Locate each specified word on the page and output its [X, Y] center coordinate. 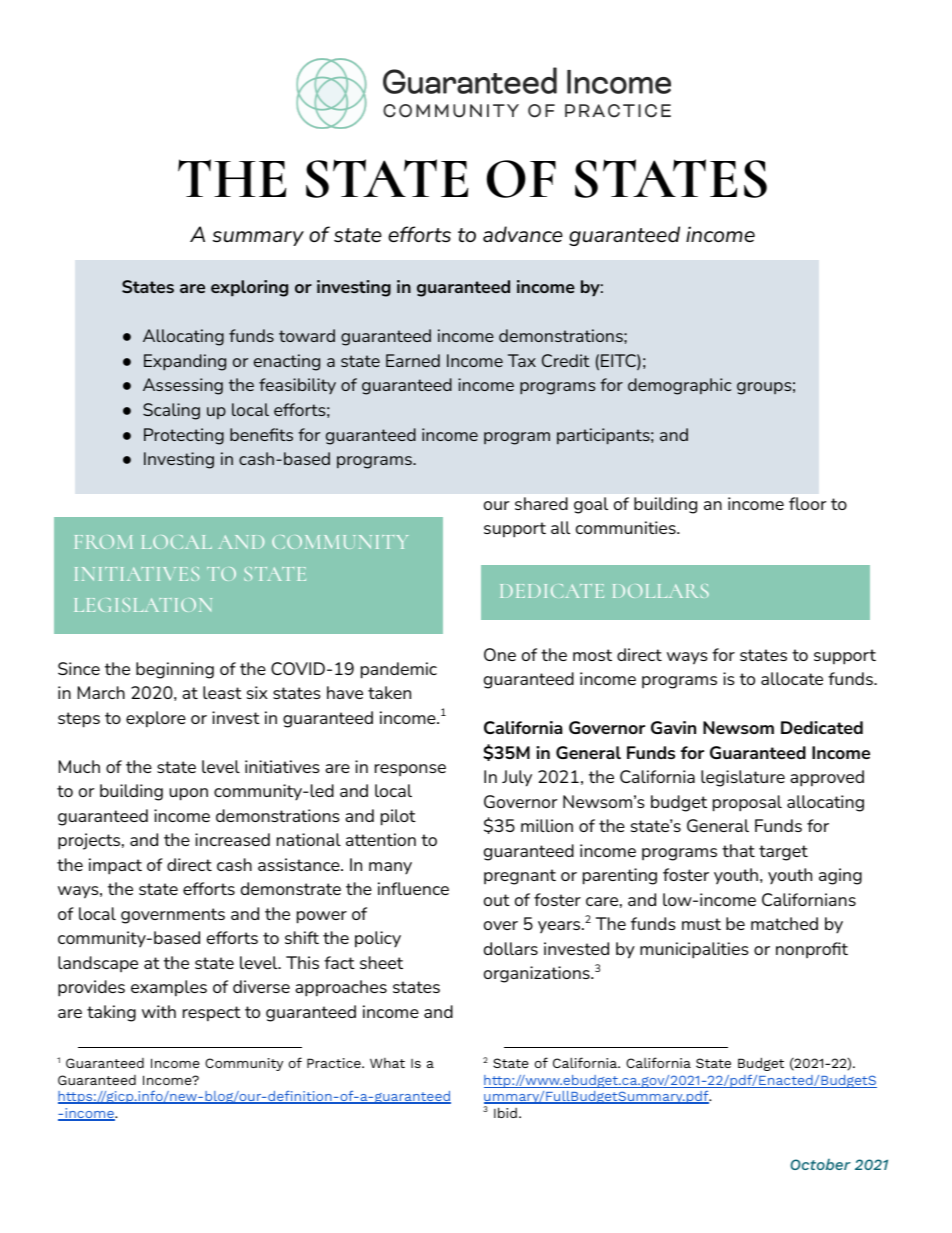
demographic [680, 386]
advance [523, 234]
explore [156, 719]
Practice [335, 1063]
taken [389, 692]
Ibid [505, 1112]
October [820, 1164]
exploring [249, 288]
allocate [792, 678]
